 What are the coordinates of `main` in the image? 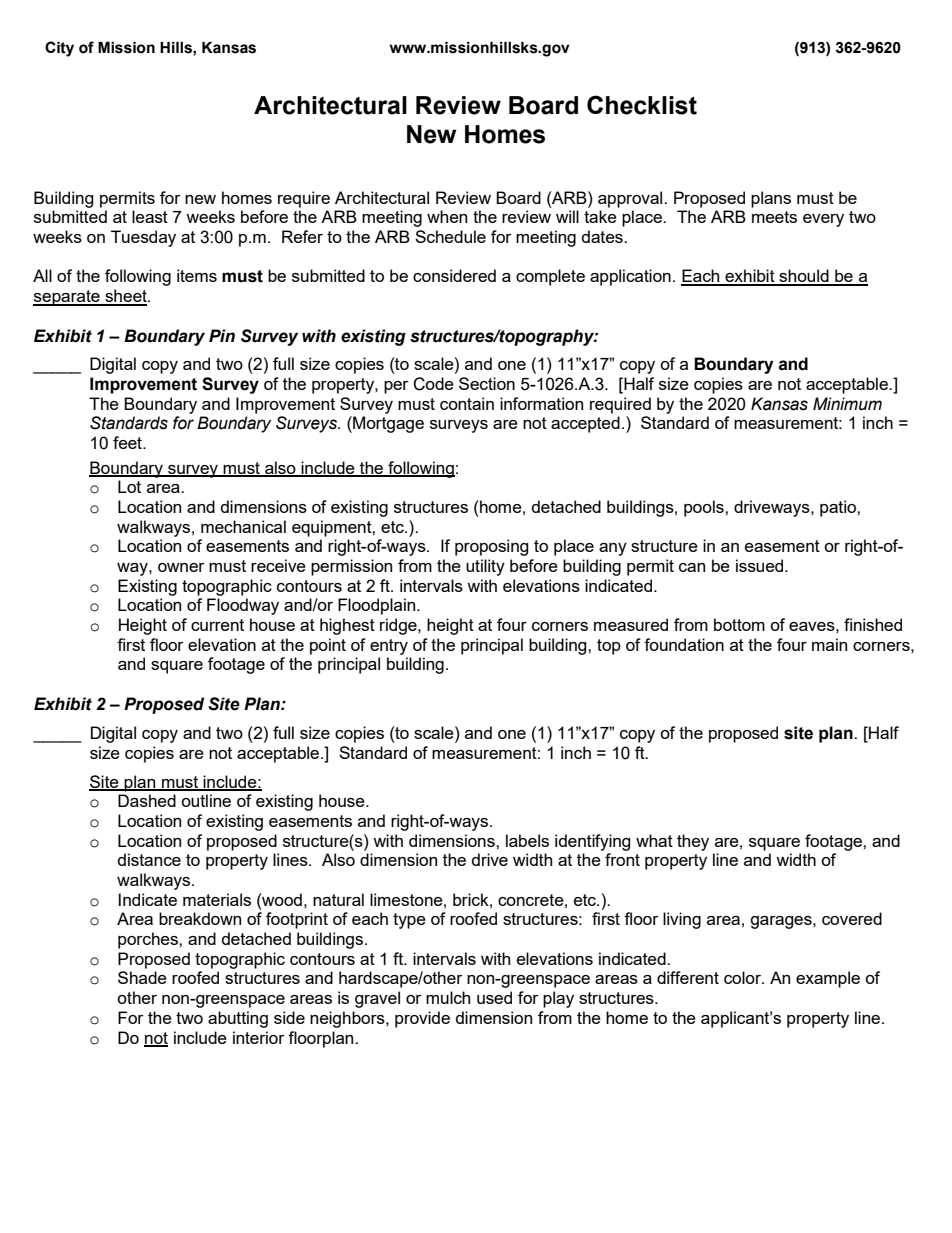 It's located at (829, 644).
